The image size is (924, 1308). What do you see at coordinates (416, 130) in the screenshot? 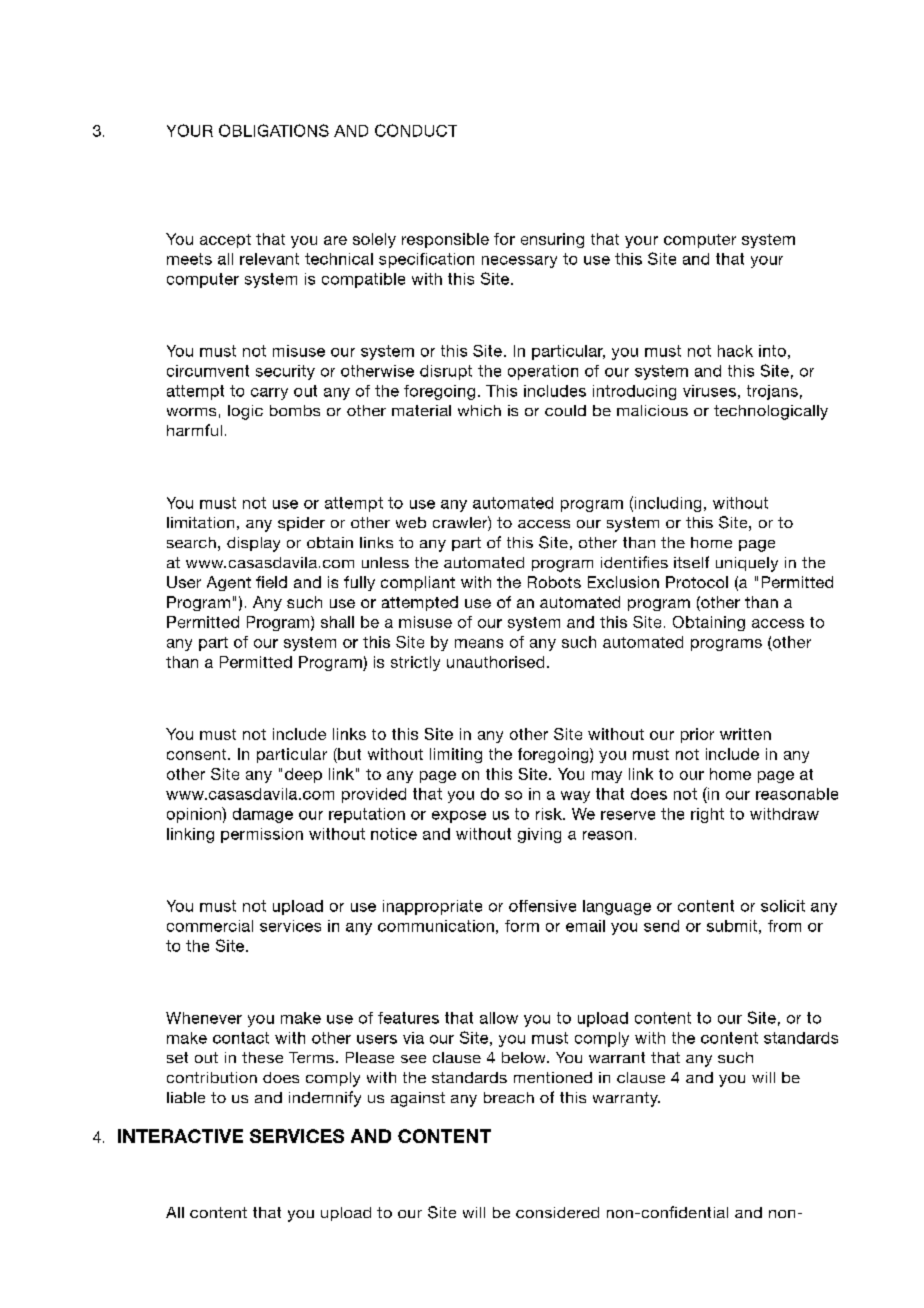
I see `CONDUCT` at bounding box center [416, 130].
